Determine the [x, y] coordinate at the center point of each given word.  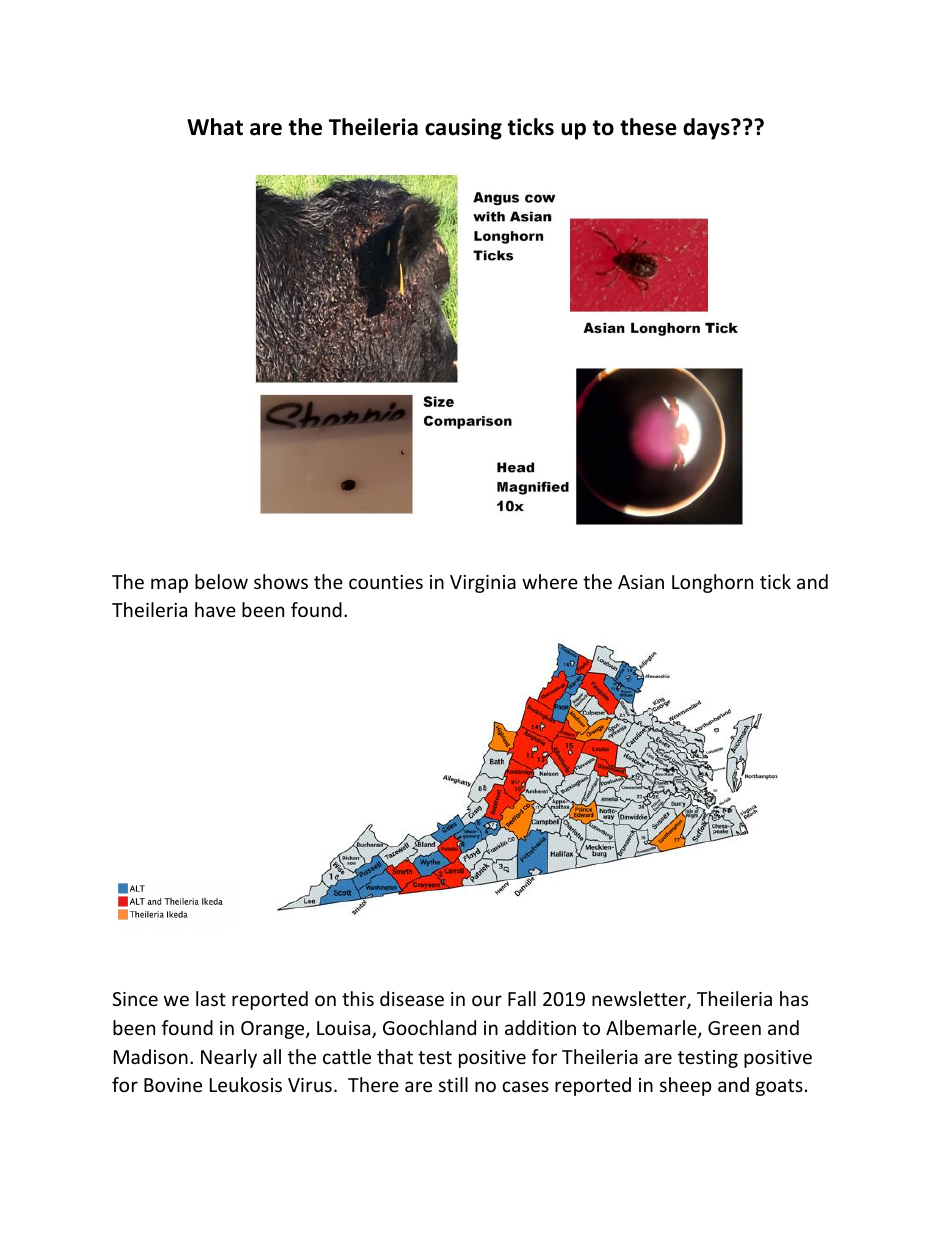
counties [386, 582]
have [215, 609]
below [221, 581]
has [794, 998]
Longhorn [712, 583]
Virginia [483, 584]
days [707, 129]
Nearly [229, 1058]
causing [463, 129]
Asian [641, 582]
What [215, 127]
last [211, 998]
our [487, 1000]
